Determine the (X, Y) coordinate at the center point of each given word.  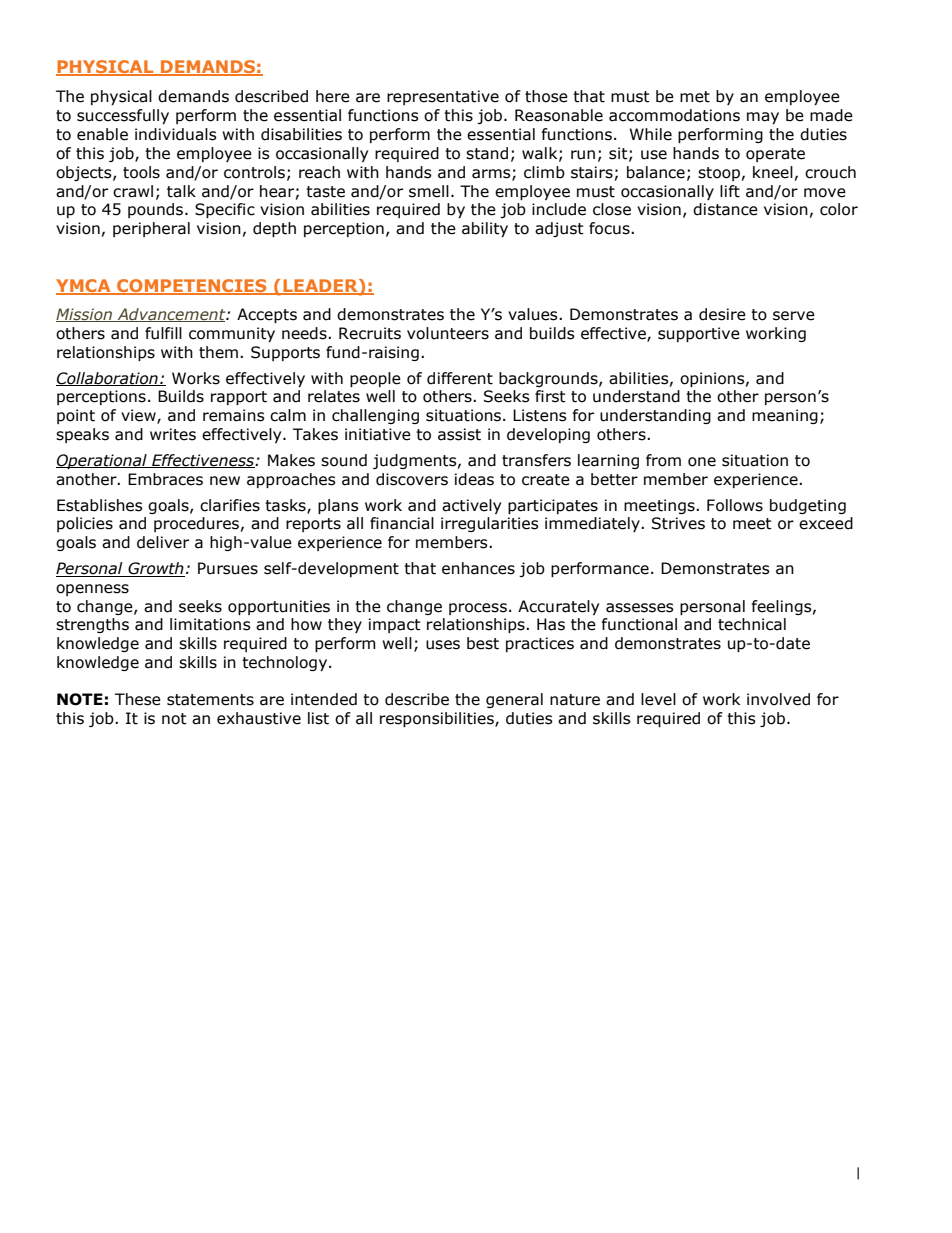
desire (722, 314)
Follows (735, 505)
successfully (123, 116)
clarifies (230, 505)
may (763, 118)
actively (471, 506)
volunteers (448, 333)
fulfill (163, 333)
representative (443, 97)
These (138, 699)
